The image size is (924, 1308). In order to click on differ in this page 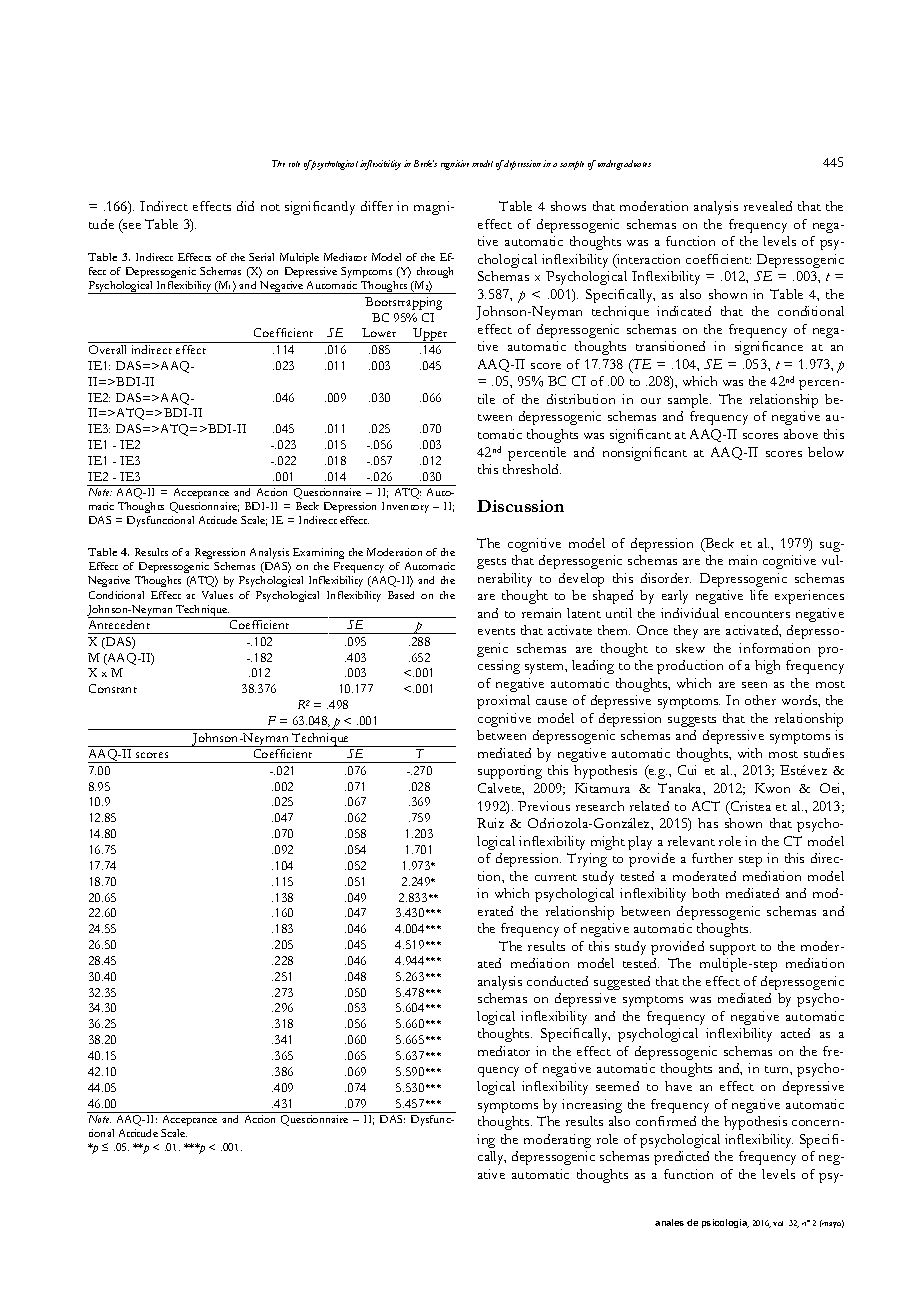, I will do `click(377, 206)`.
